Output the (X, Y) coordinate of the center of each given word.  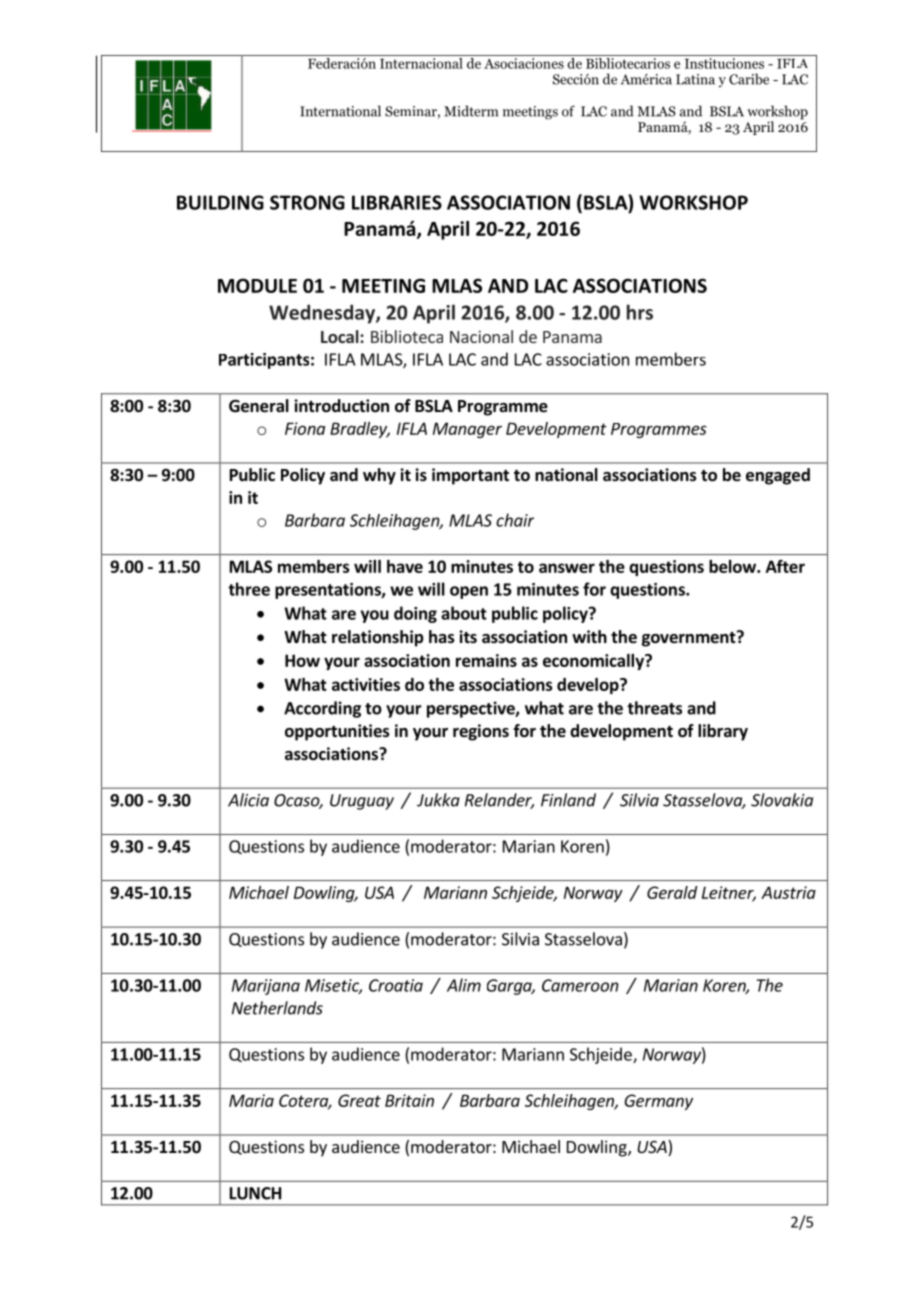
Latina (695, 79)
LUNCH (255, 1193)
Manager (467, 430)
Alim (464, 985)
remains (486, 660)
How (302, 660)
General (259, 406)
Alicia (248, 800)
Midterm (471, 111)
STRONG (307, 202)
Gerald (672, 892)
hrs (640, 312)
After (785, 566)
